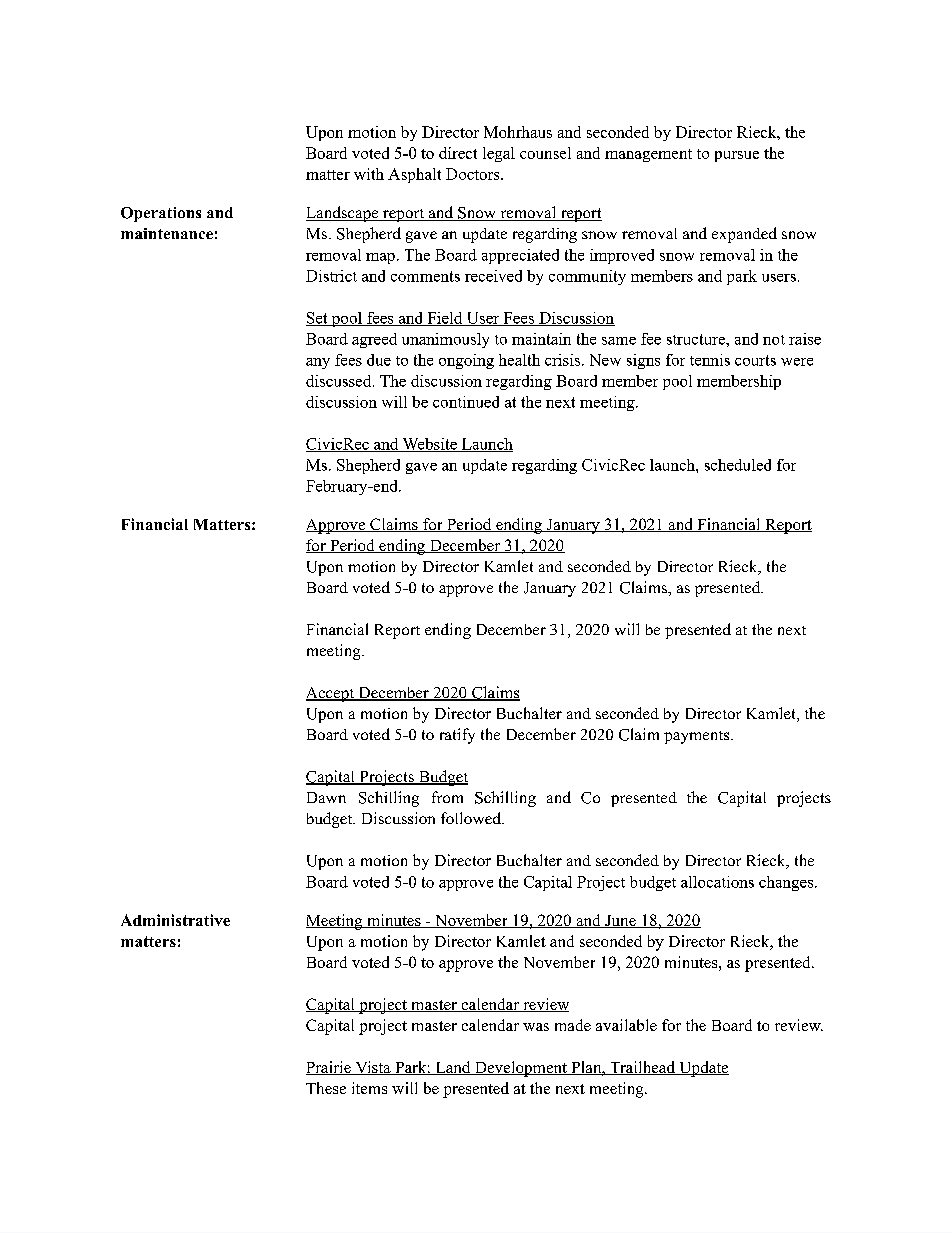 The image size is (952, 1233). Describe the element at coordinates (521, 1069) in the screenshot. I see `Development` at that location.
